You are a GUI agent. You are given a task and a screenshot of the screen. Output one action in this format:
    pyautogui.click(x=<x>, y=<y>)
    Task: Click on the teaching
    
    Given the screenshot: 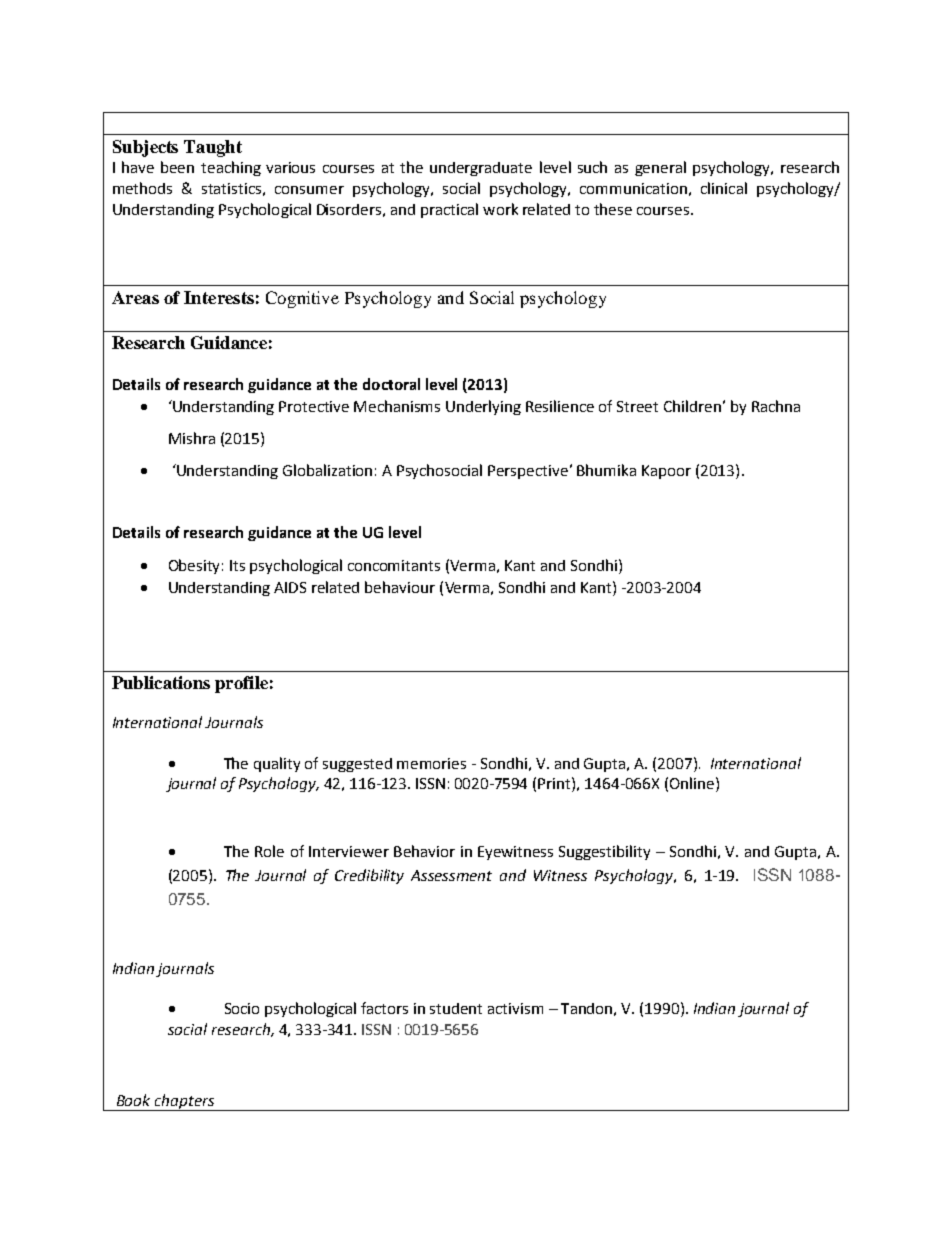 What is the action you would take?
    pyautogui.click(x=231, y=168)
